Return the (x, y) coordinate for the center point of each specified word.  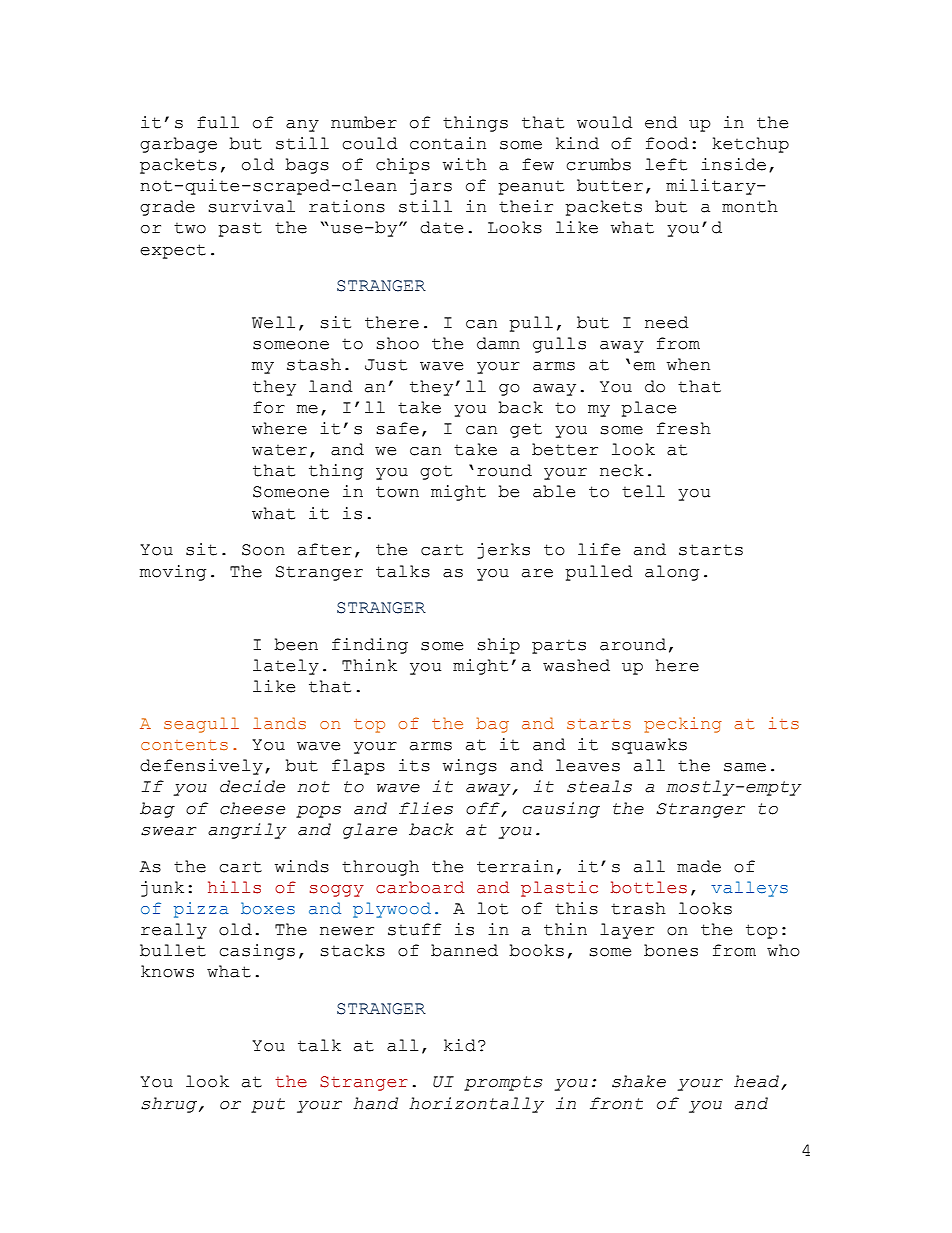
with (465, 164)
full (218, 122)
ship (498, 646)
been (296, 644)
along (672, 573)
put (268, 1105)
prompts (503, 1083)
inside (733, 164)
